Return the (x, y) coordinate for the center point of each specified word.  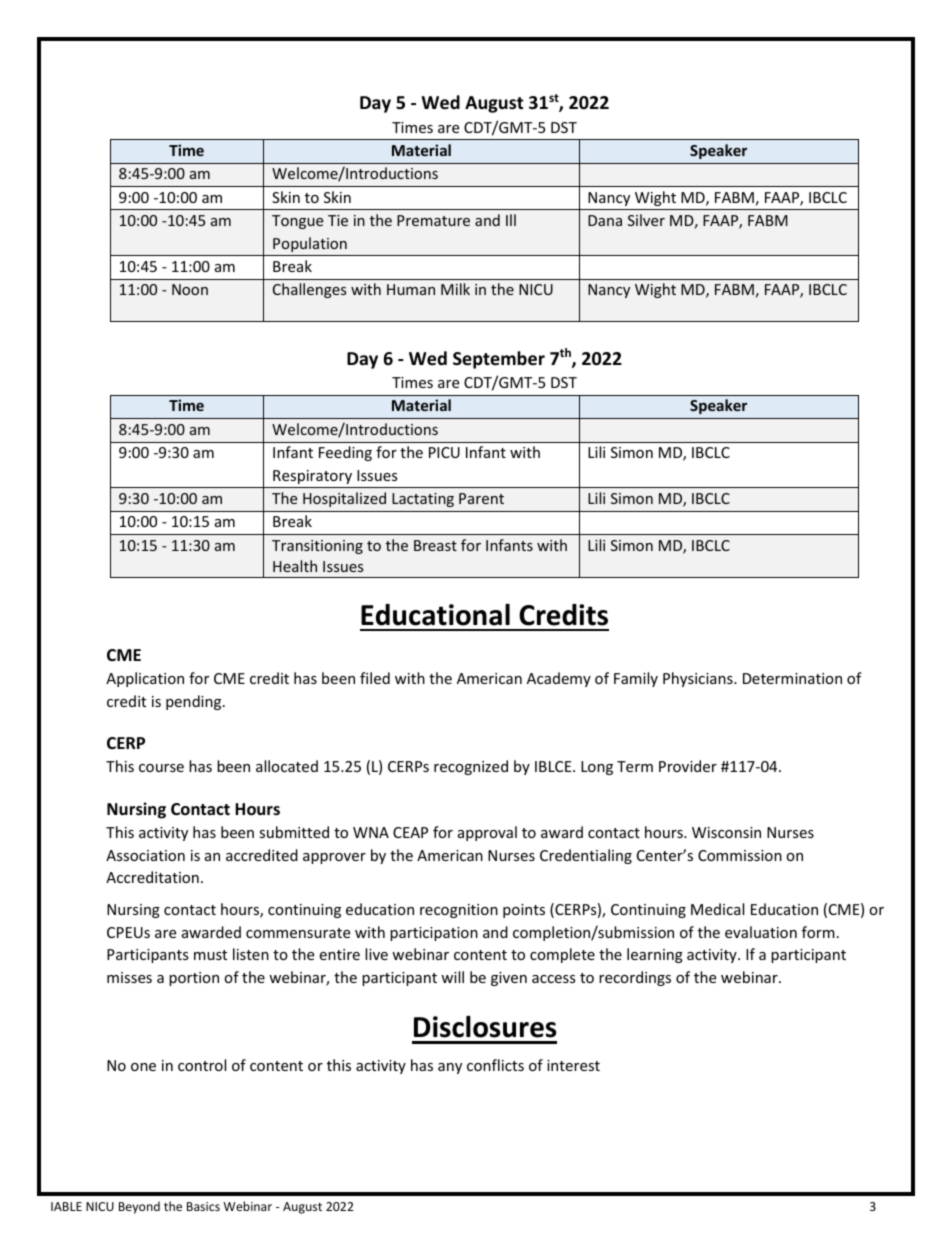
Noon (190, 289)
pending (195, 702)
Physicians (699, 679)
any (450, 1068)
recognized (471, 767)
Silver (646, 220)
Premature (433, 220)
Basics (203, 1206)
